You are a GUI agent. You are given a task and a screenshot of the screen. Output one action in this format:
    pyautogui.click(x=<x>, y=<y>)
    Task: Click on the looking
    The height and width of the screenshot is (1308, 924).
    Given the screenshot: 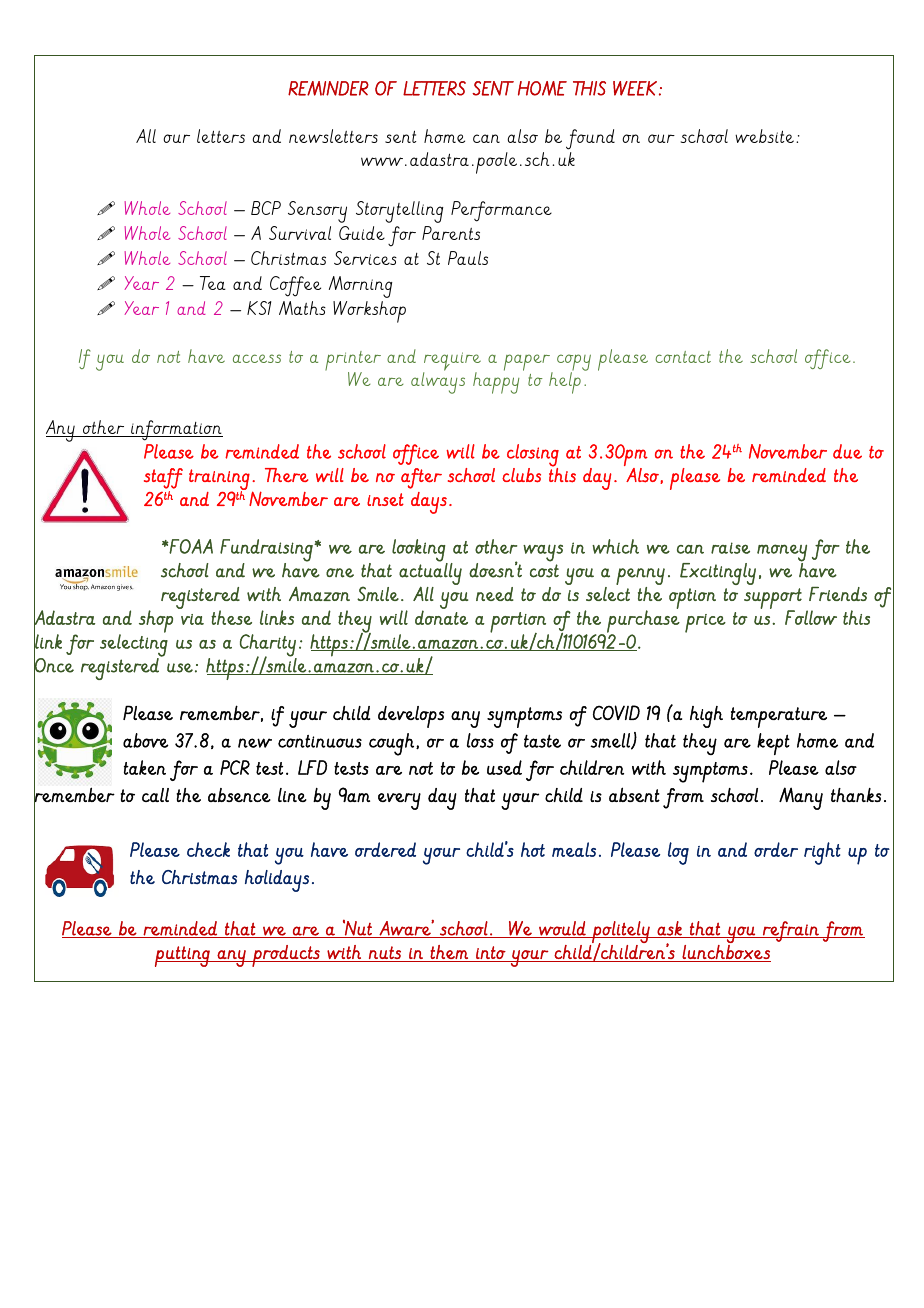 What is the action you would take?
    pyautogui.click(x=420, y=551)
